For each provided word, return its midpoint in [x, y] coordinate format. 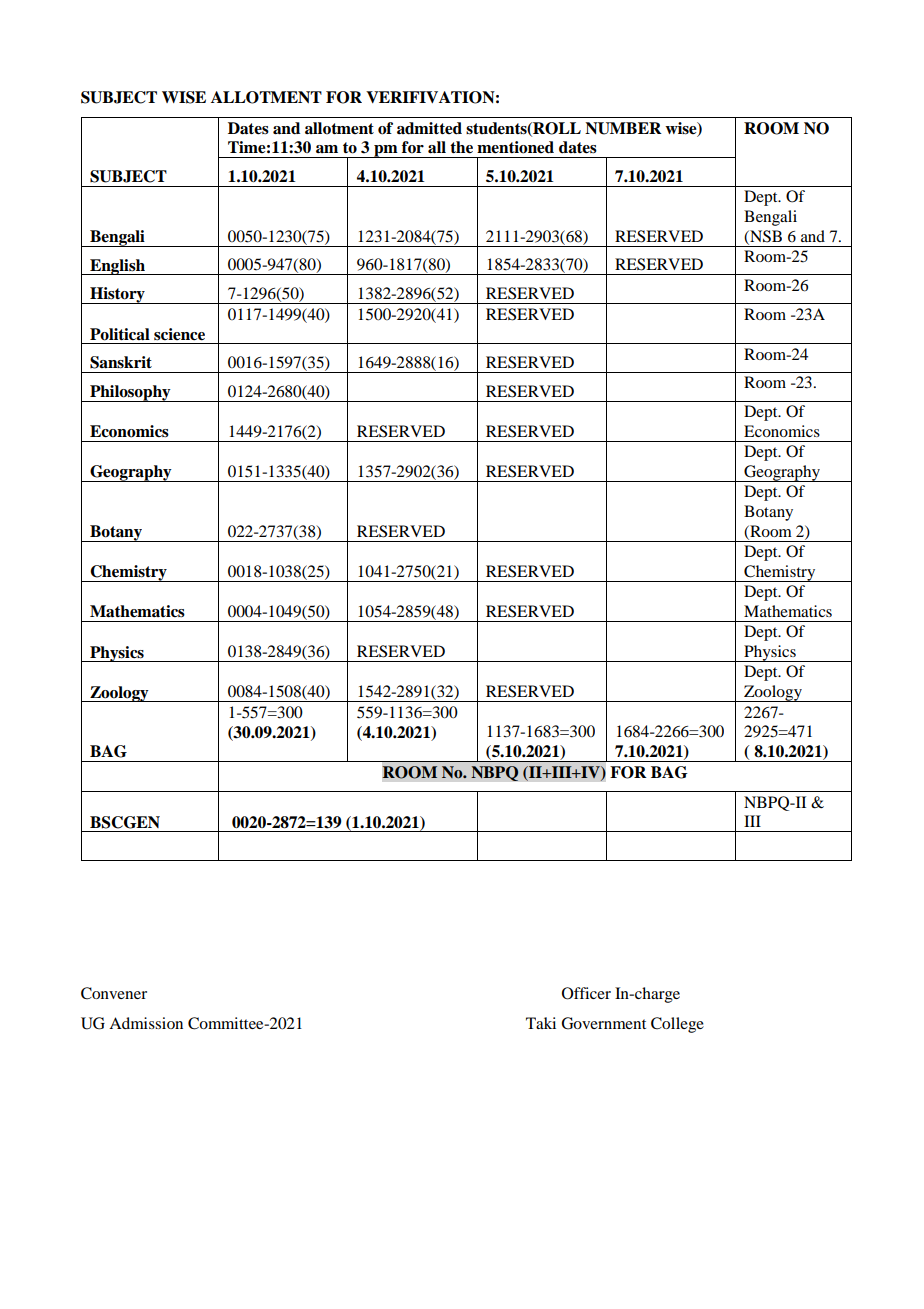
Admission [146, 1023]
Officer [586, 993]
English [117, 267]
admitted [429, 128]
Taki [541, 1023]
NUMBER [623, 128]
